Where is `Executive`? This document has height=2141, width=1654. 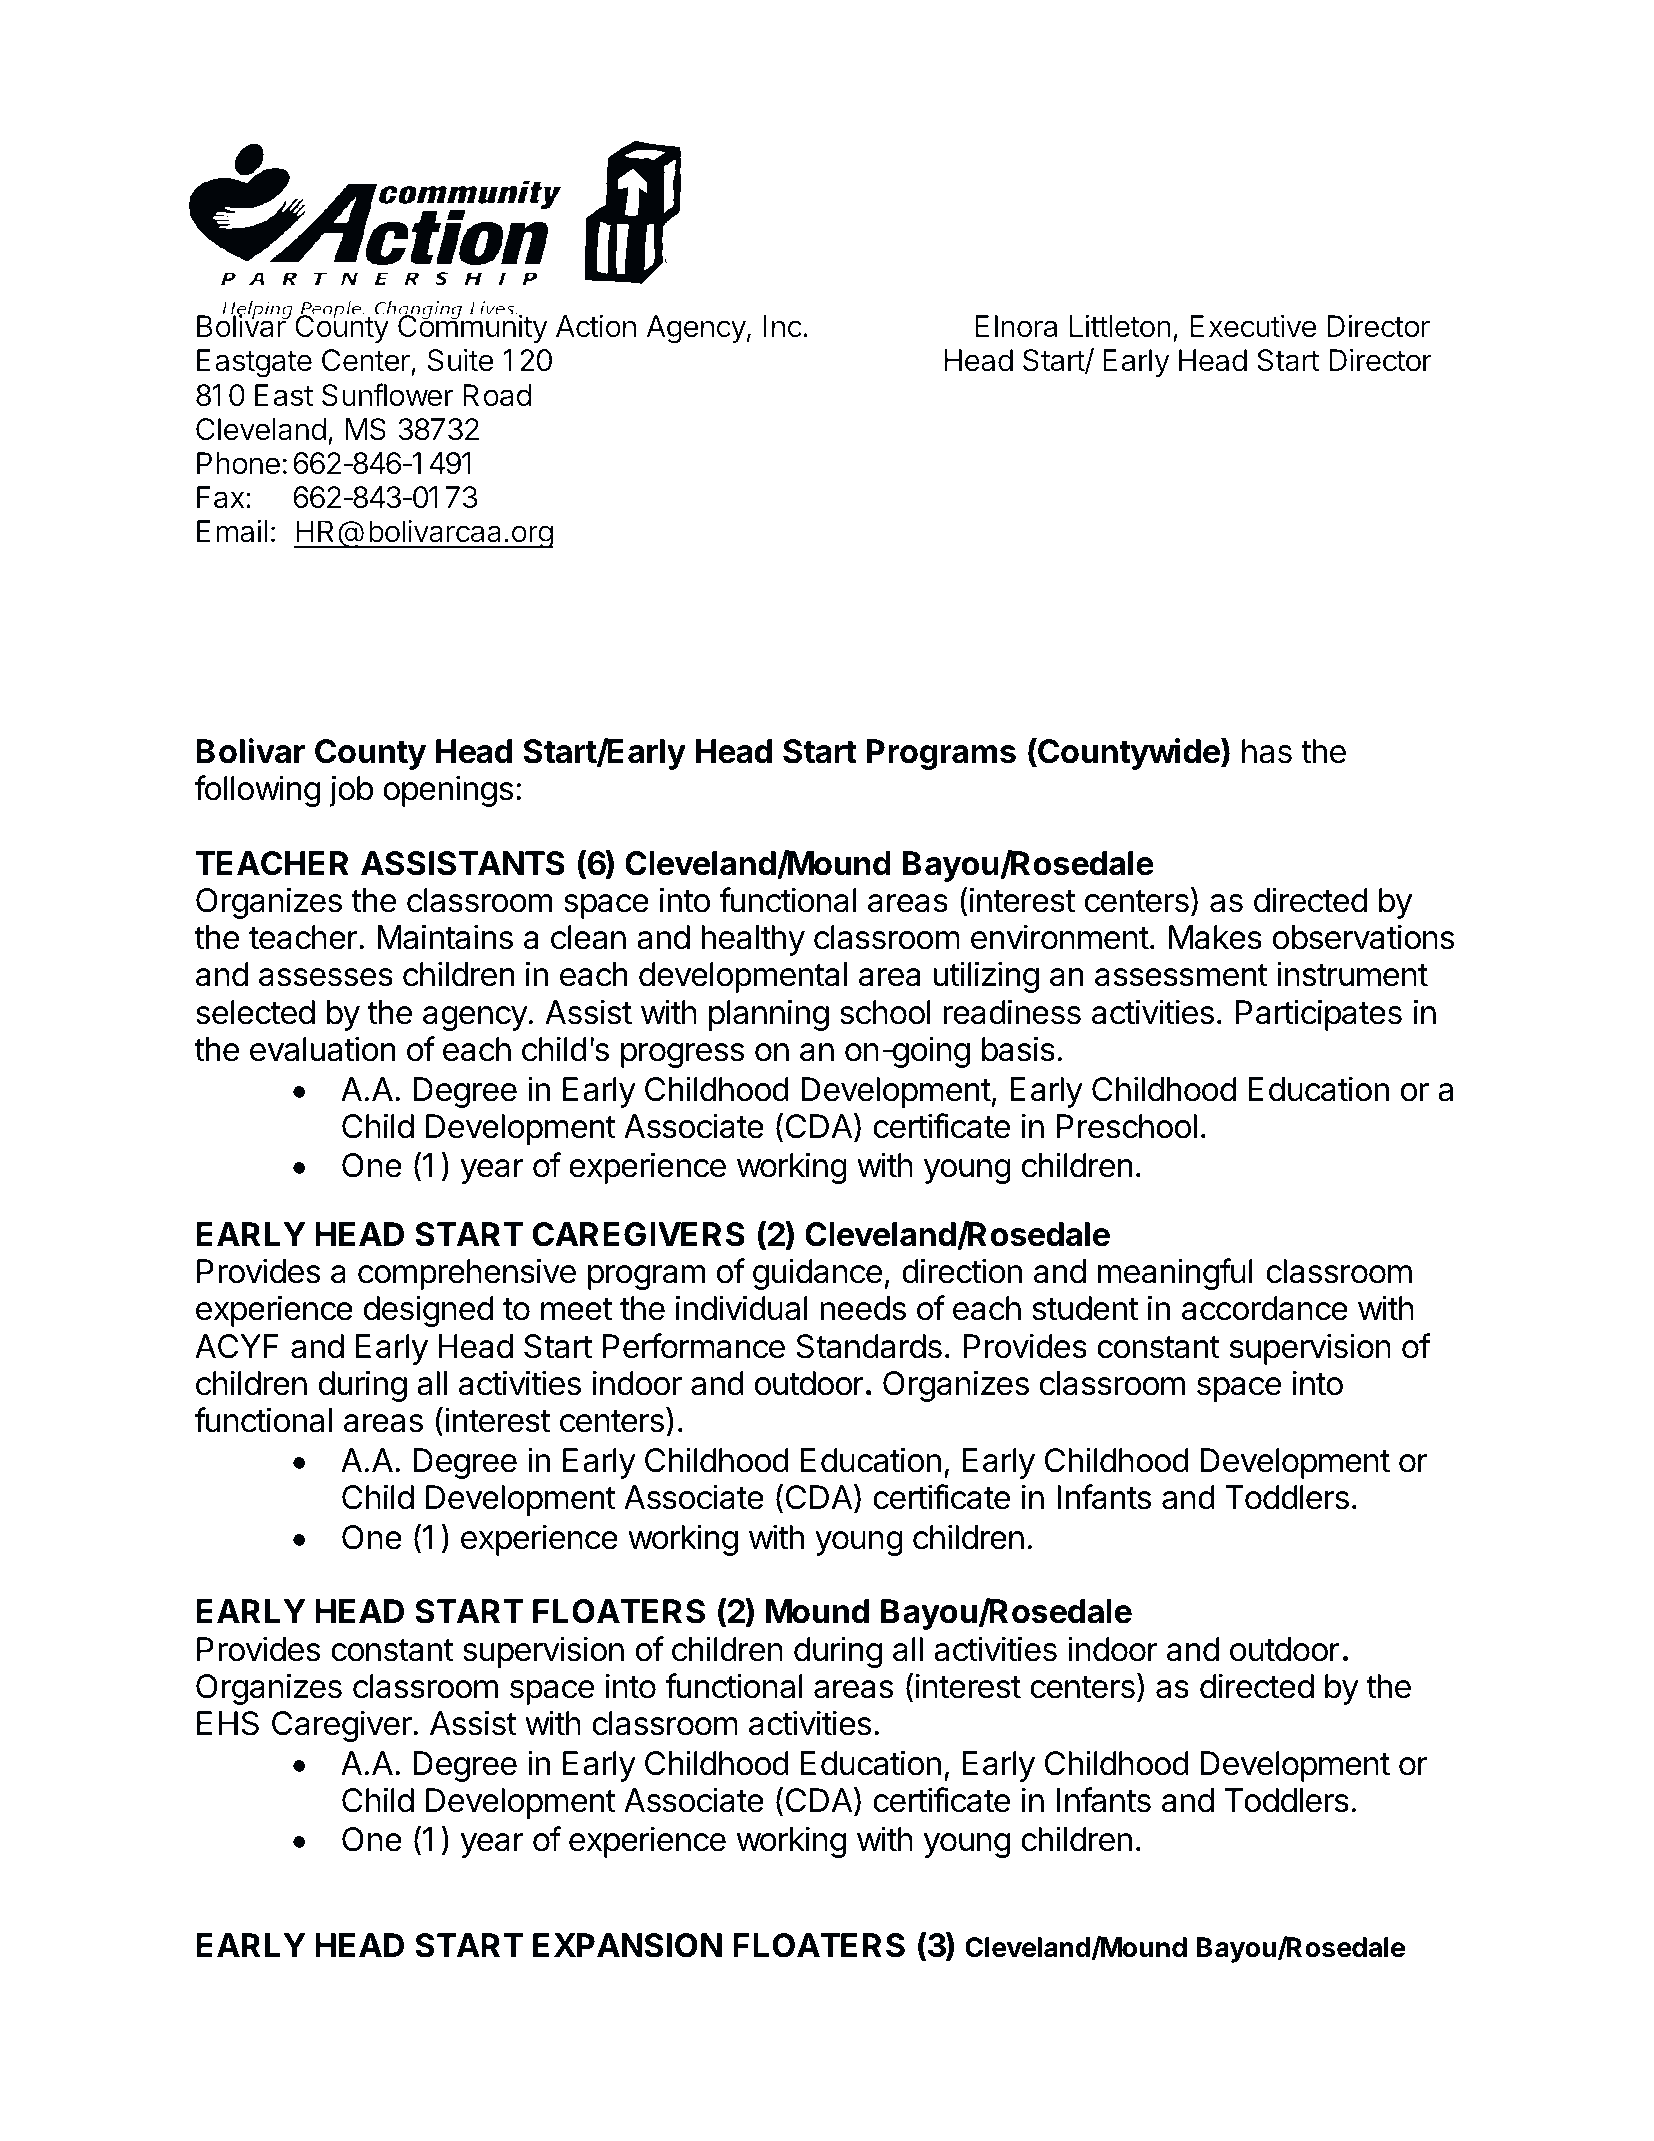
Executive is located at coordinates (1253, 326).
